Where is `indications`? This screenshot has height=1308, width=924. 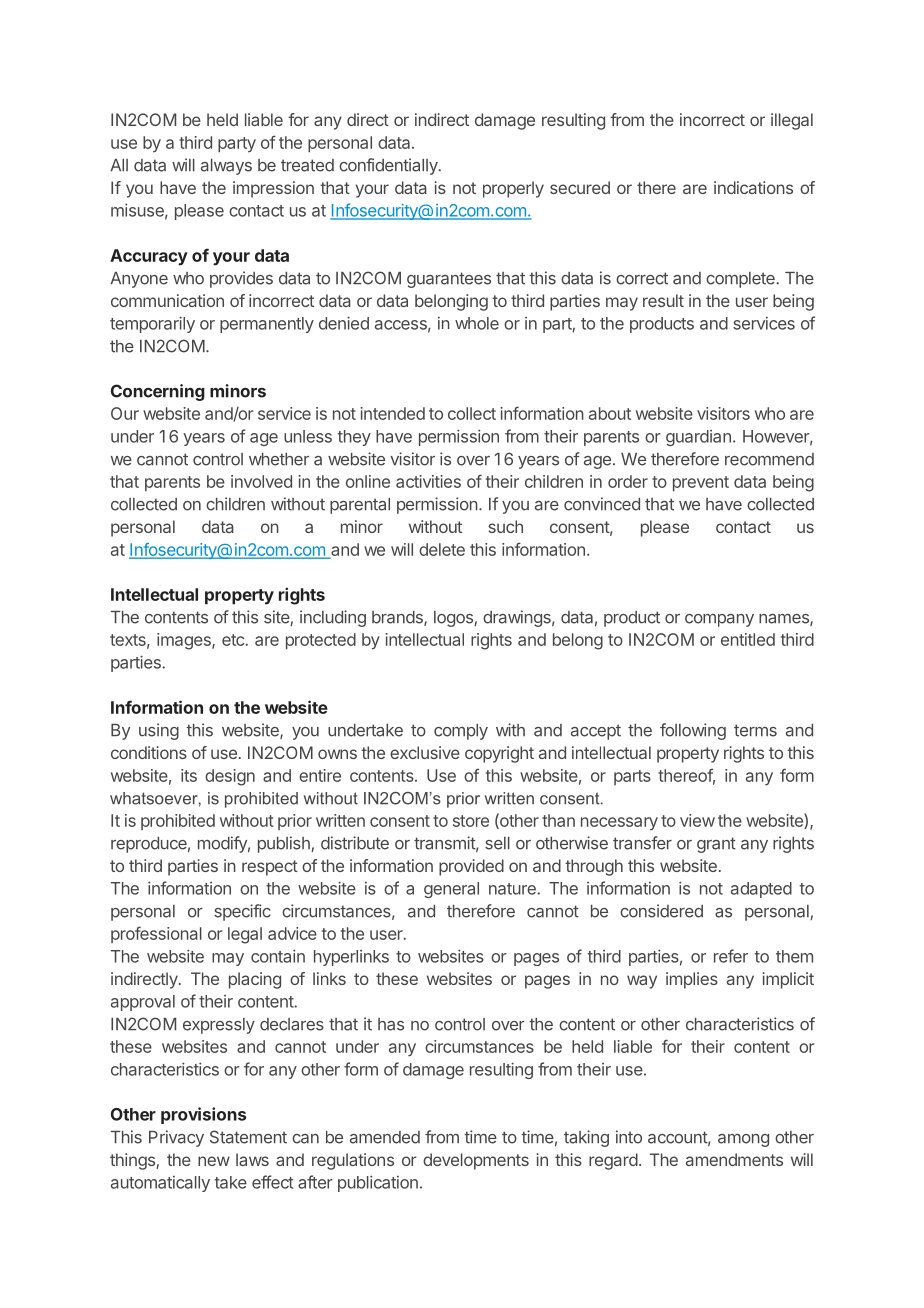
indications is located at coordinates (753, 187).
